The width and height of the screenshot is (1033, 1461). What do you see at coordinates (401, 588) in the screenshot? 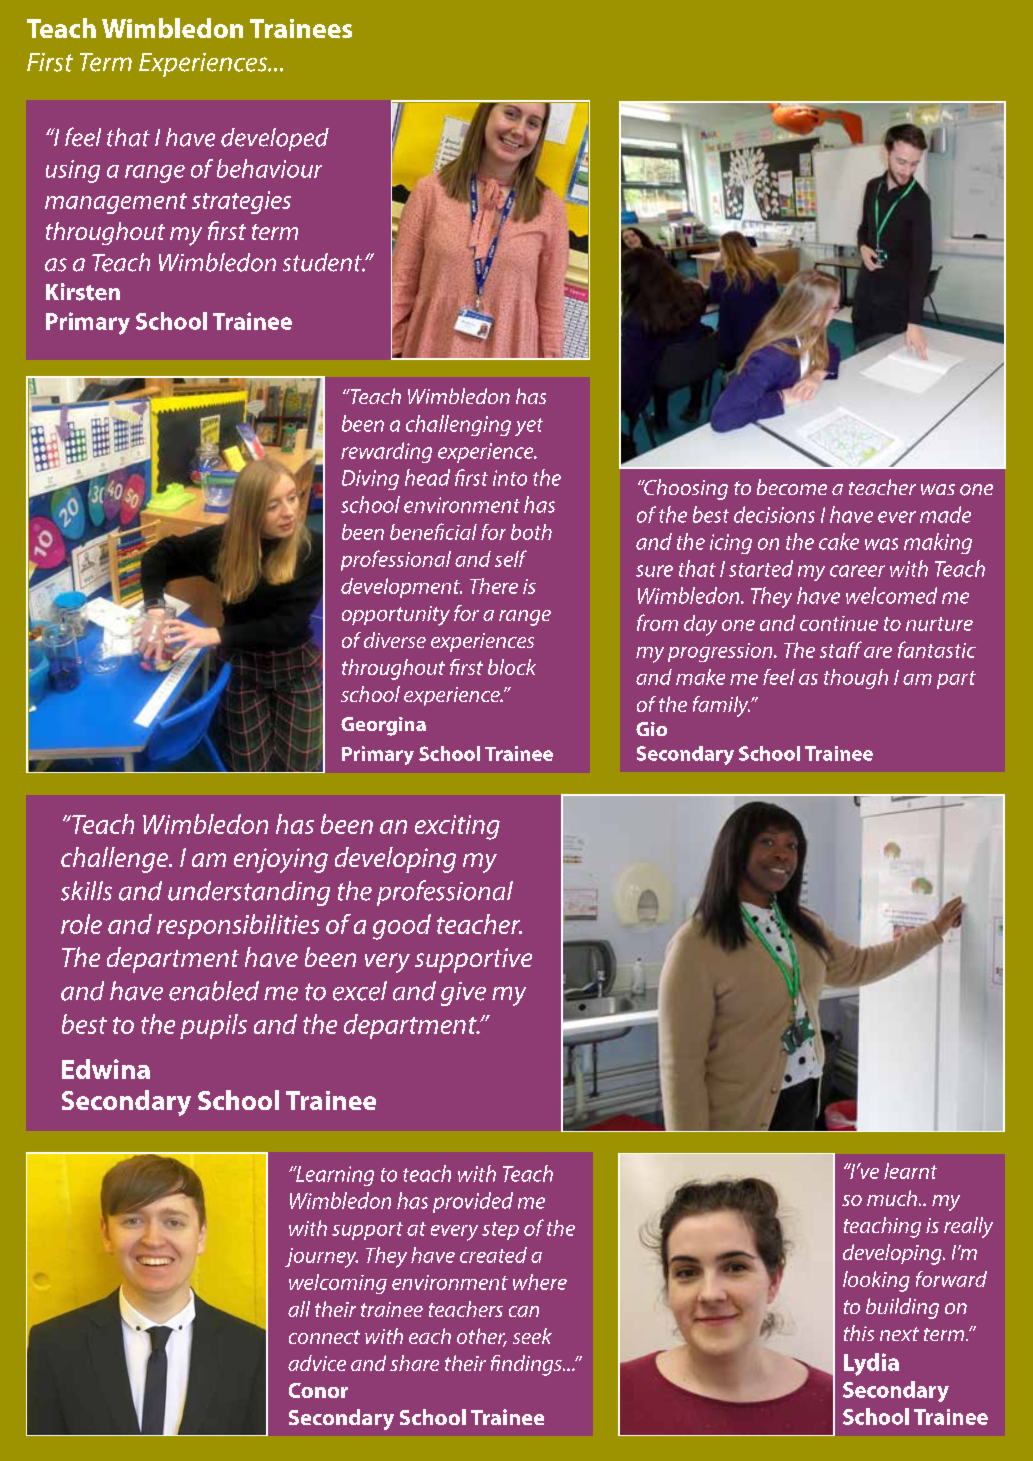
I see `development` at bounding box center [401, 588].
